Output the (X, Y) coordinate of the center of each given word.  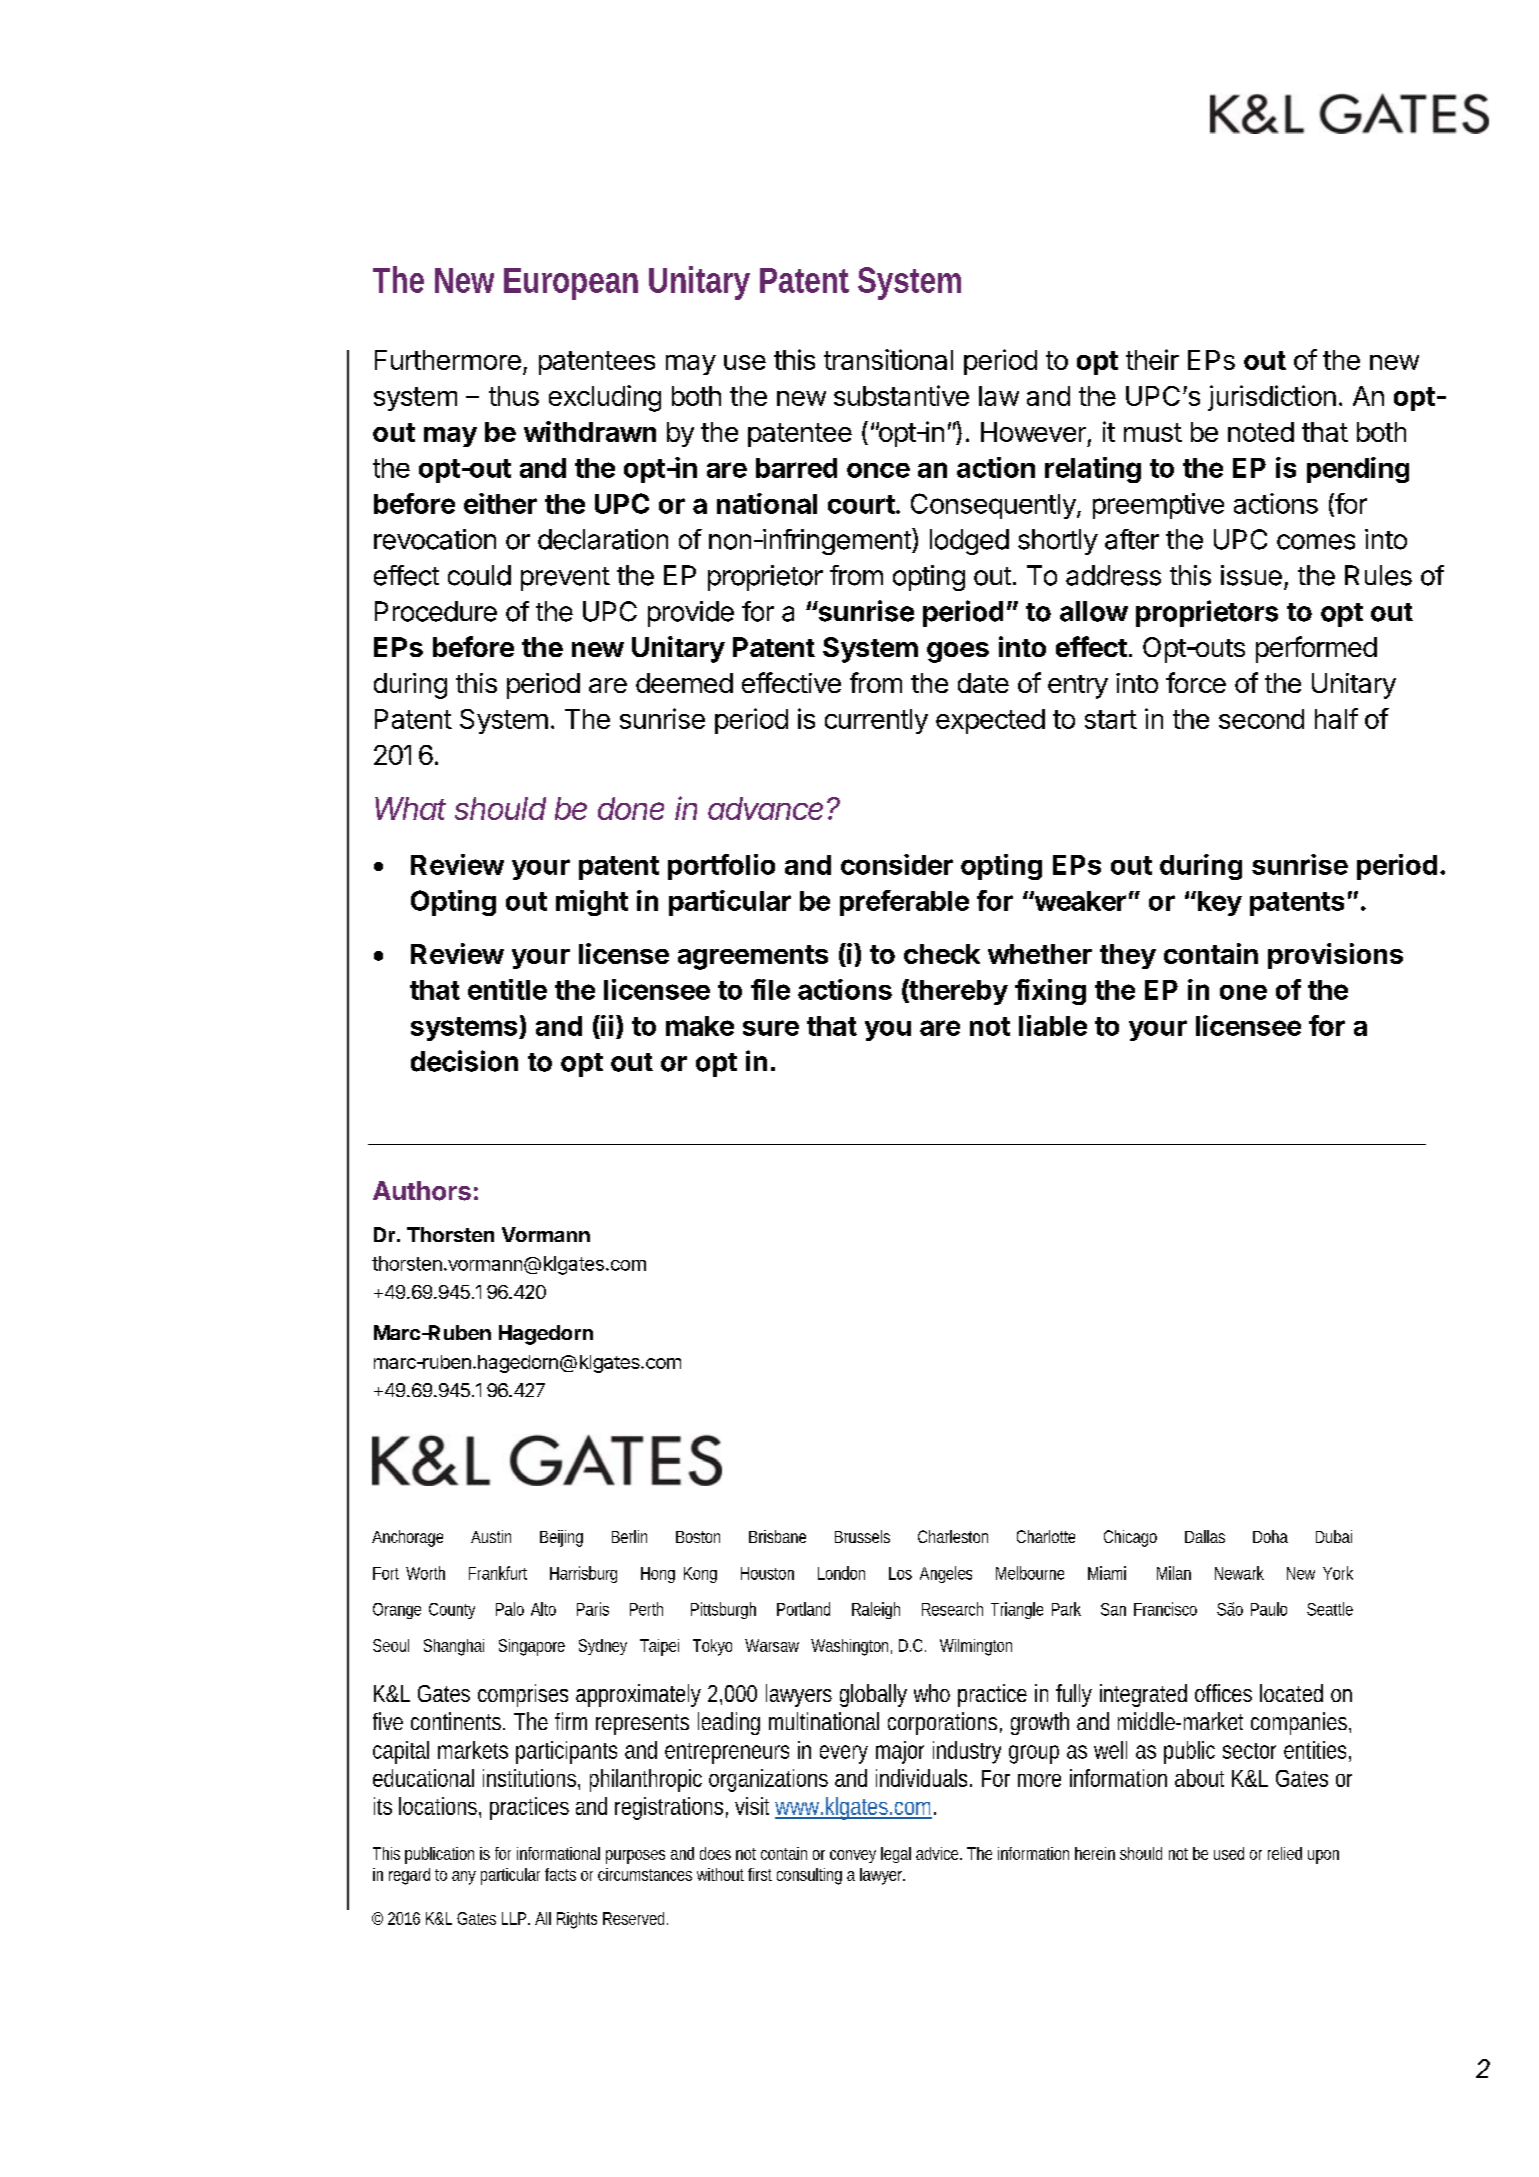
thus (514, 396)
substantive (901, 395)
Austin (491, 1536)
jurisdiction (1272, 398)
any (464, 1878)
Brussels (862, 1536)
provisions (1335, 956)
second (1261, 719)
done (631, 808)
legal (896, 1855)
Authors (422, 1191)
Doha (1270, 1536)
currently (876, 721)
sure (771, 1028)
